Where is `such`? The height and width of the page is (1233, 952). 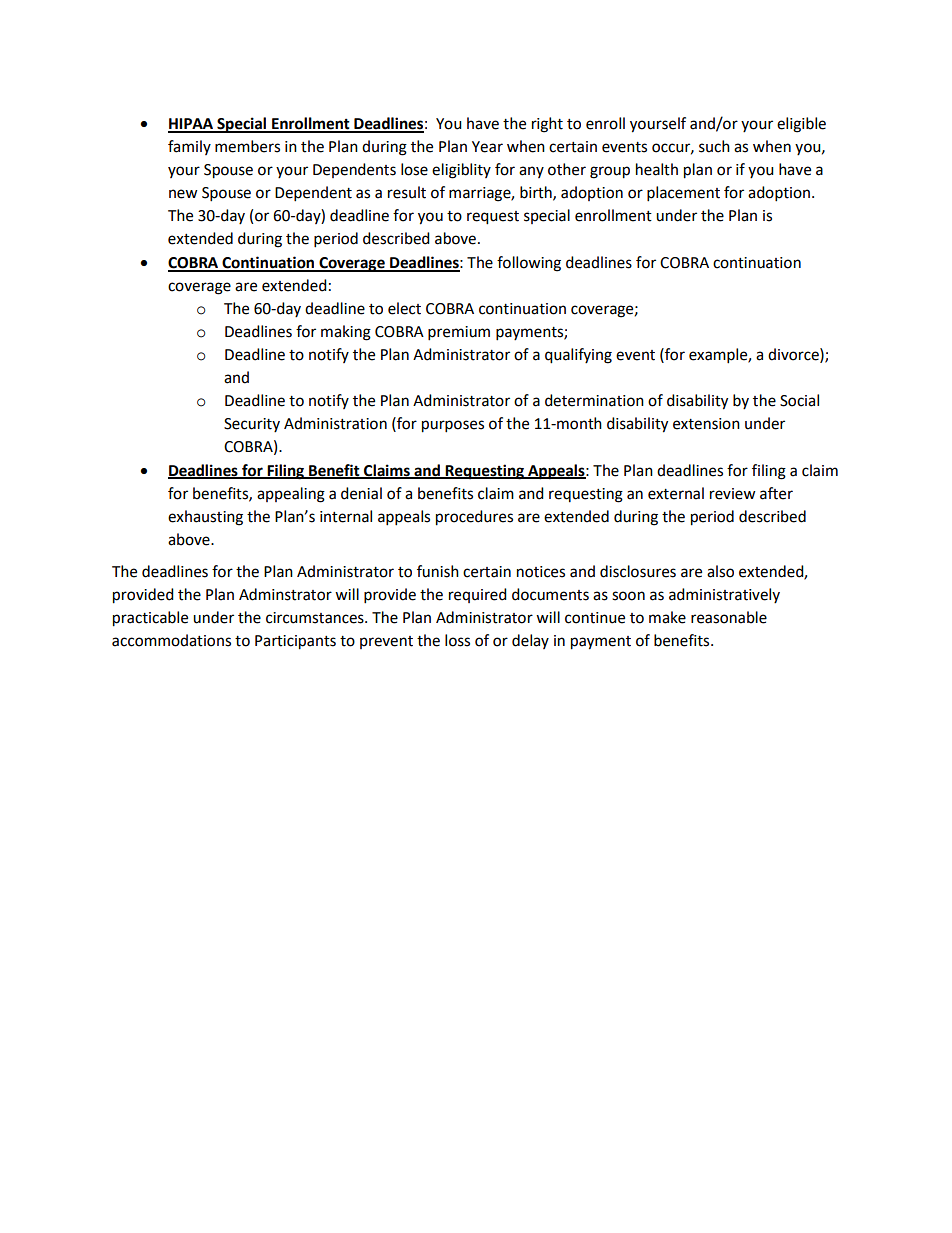 such is located at coordinates (714, 146).
